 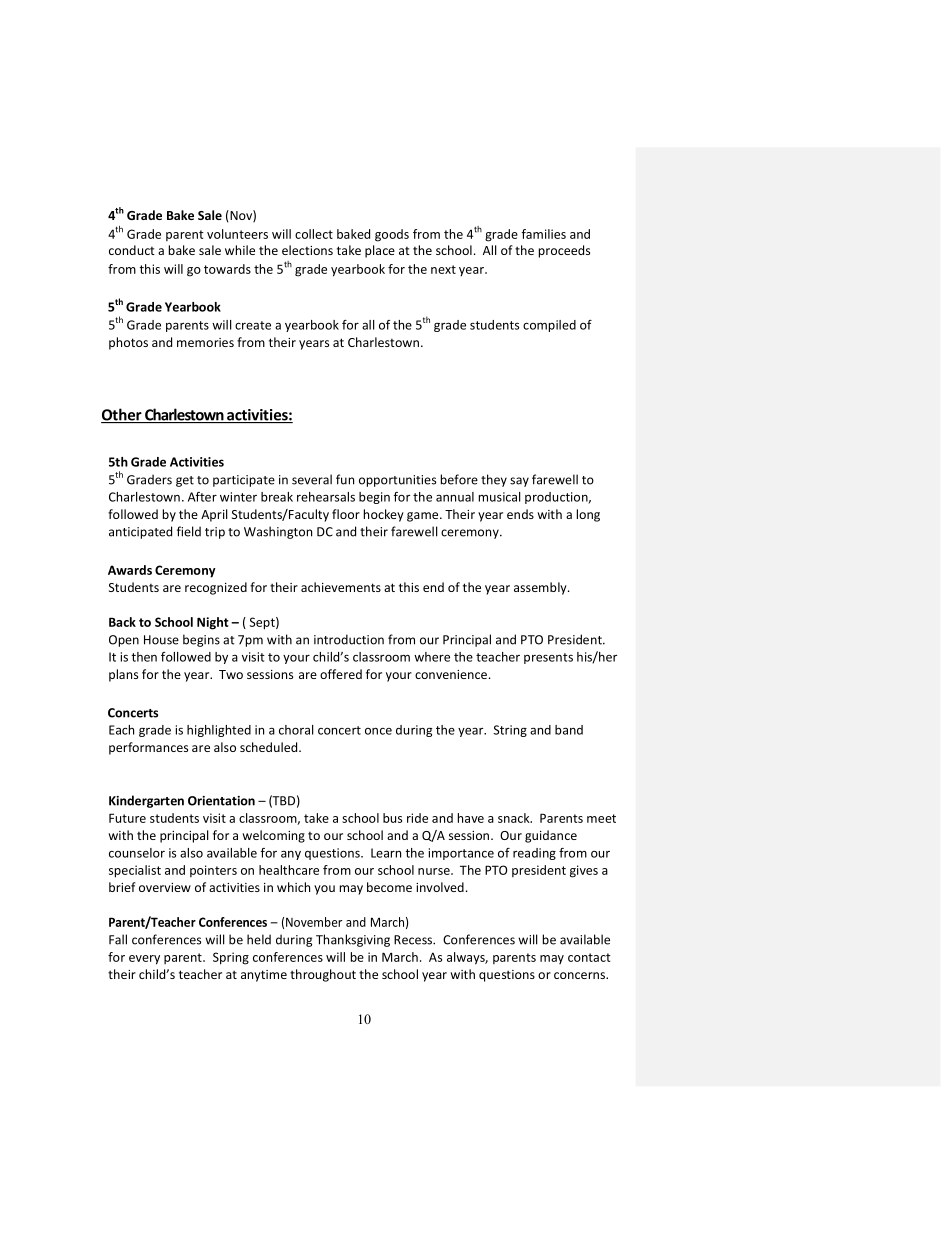 What do you see at coordinates (380, 251) in the page?
I see `place` at bounding box center [380, 251].
